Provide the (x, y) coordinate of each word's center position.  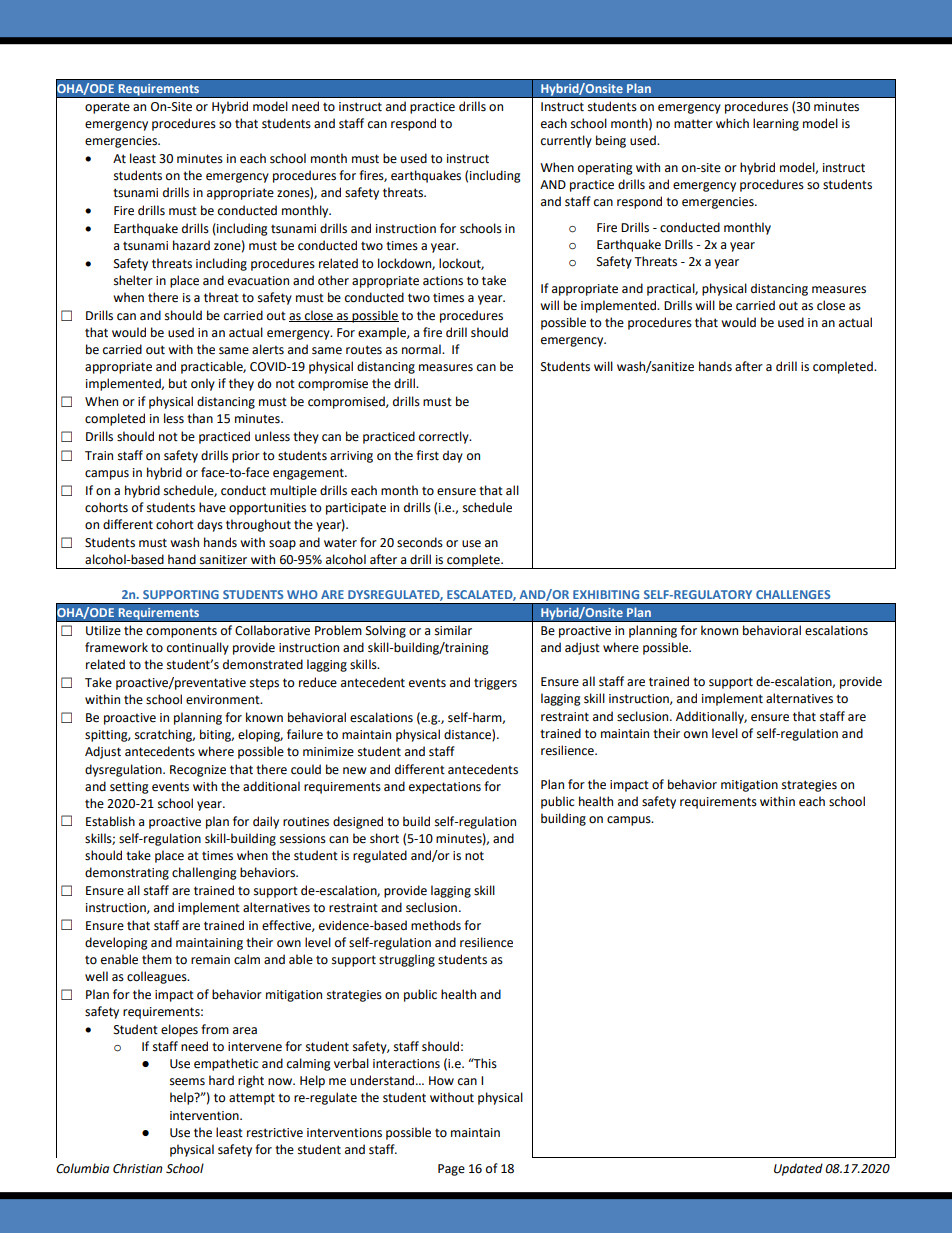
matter (693, 124)
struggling (407, 960)
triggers (495, 684)
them (157, 959)
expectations (445, 788)
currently (566, 141)
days (210, 525)
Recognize (198, 771)
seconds (420, 542)
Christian (137, 1168)
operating (605, 169)
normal (422, 349)
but (178, 383)
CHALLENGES (793, 594)
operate (107, 108)
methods (436, 925)
